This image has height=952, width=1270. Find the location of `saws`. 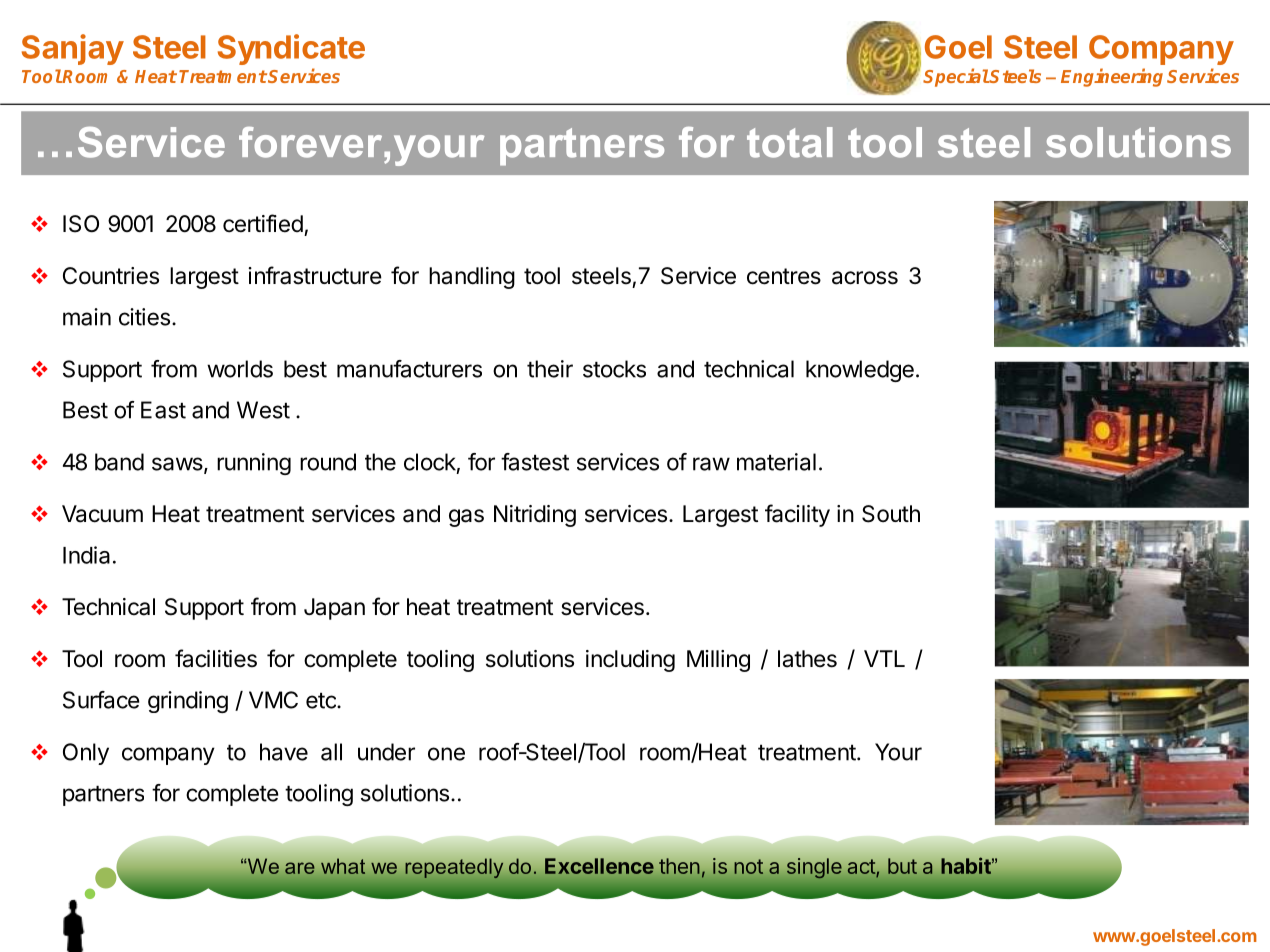

saws is located at coordinates (177, 464).
